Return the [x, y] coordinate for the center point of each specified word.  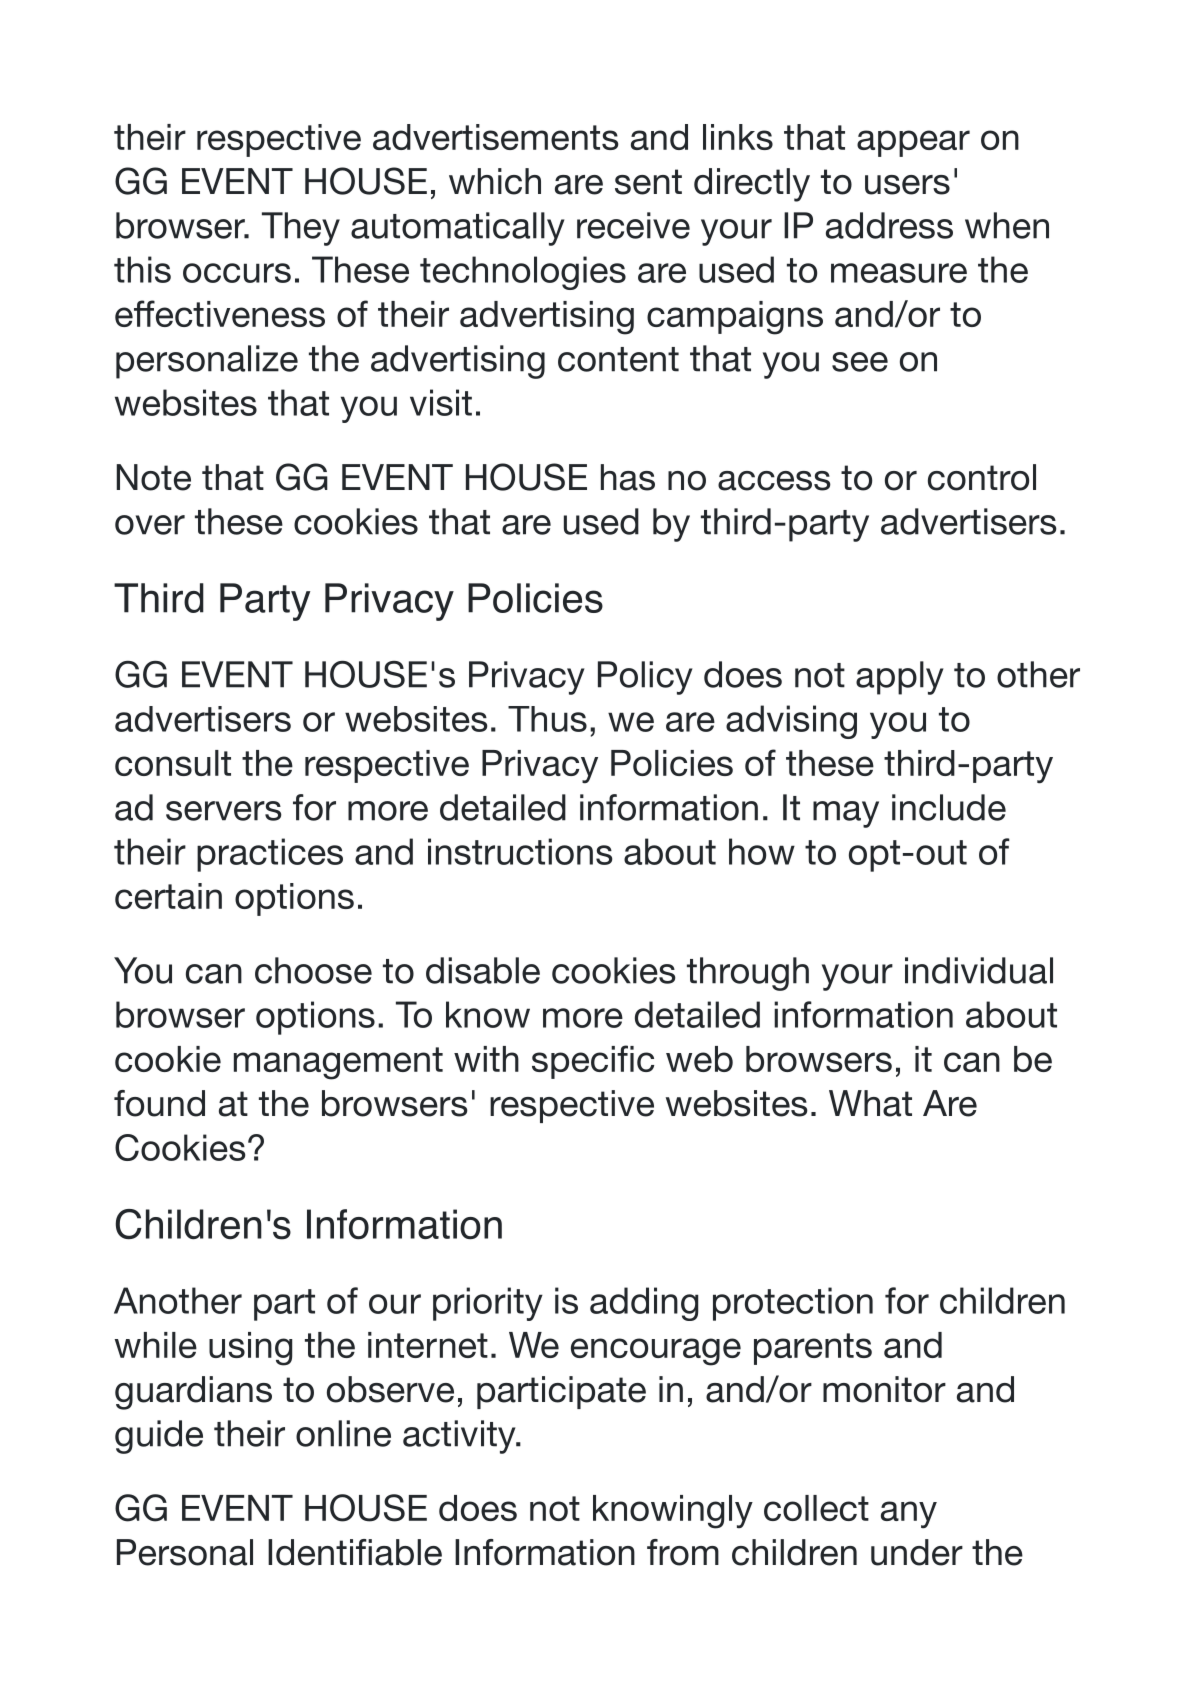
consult [173, 763]
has [628, 477]
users [907, 185]
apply [900, 678]
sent [648, 182]
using [250, 1349]
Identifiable [355, 1552]
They [301, 229]
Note [154, 477]
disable [483, 970]
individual [979, 970]
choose [313, 970]
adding [644, 1304]
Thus [547, 719]
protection [793, 1304]
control [982, 477]
